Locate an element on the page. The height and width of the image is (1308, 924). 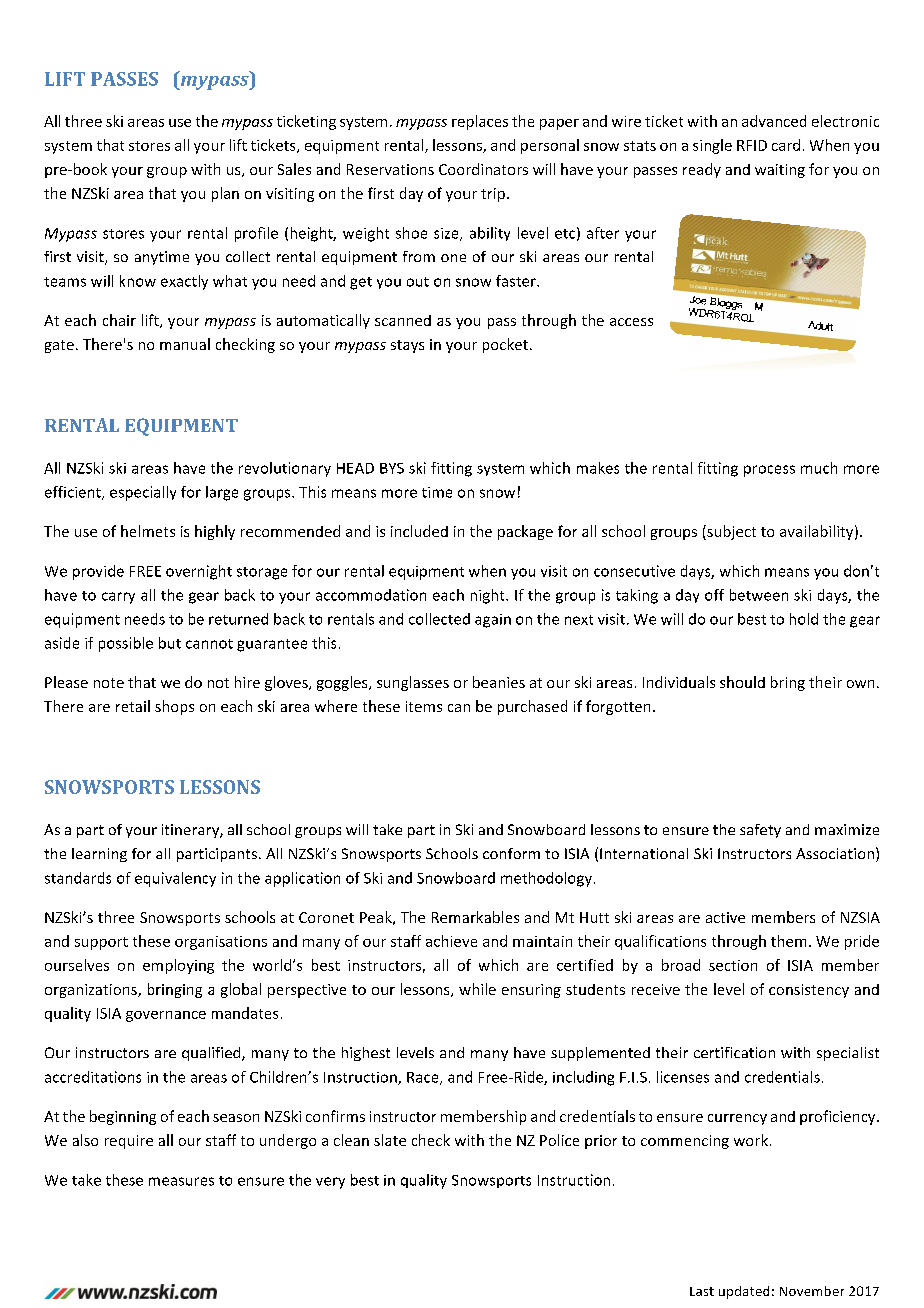
learning is located at coordinates (99, 855).
